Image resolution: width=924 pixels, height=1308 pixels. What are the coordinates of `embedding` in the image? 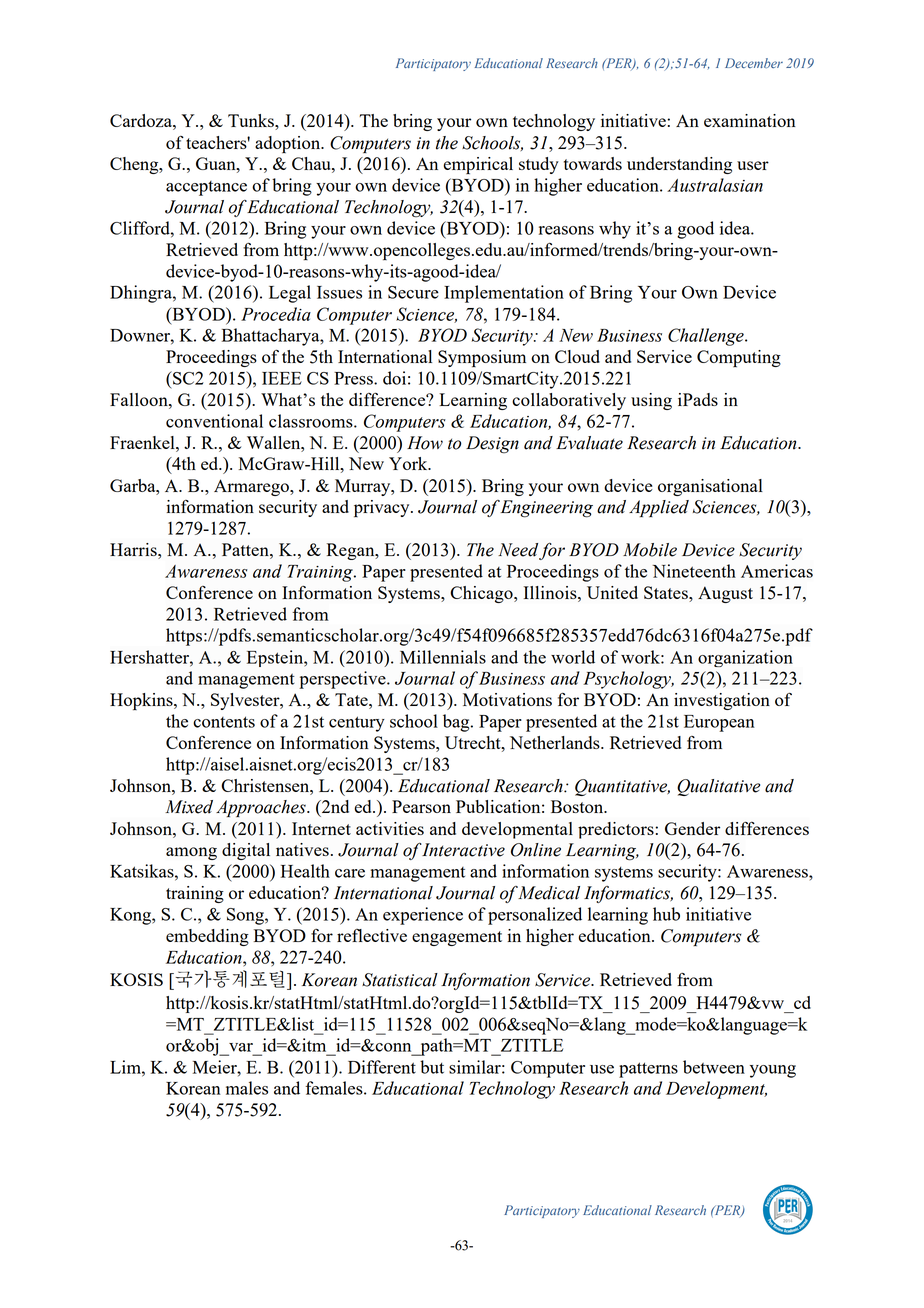 It's located at (207, 937).
